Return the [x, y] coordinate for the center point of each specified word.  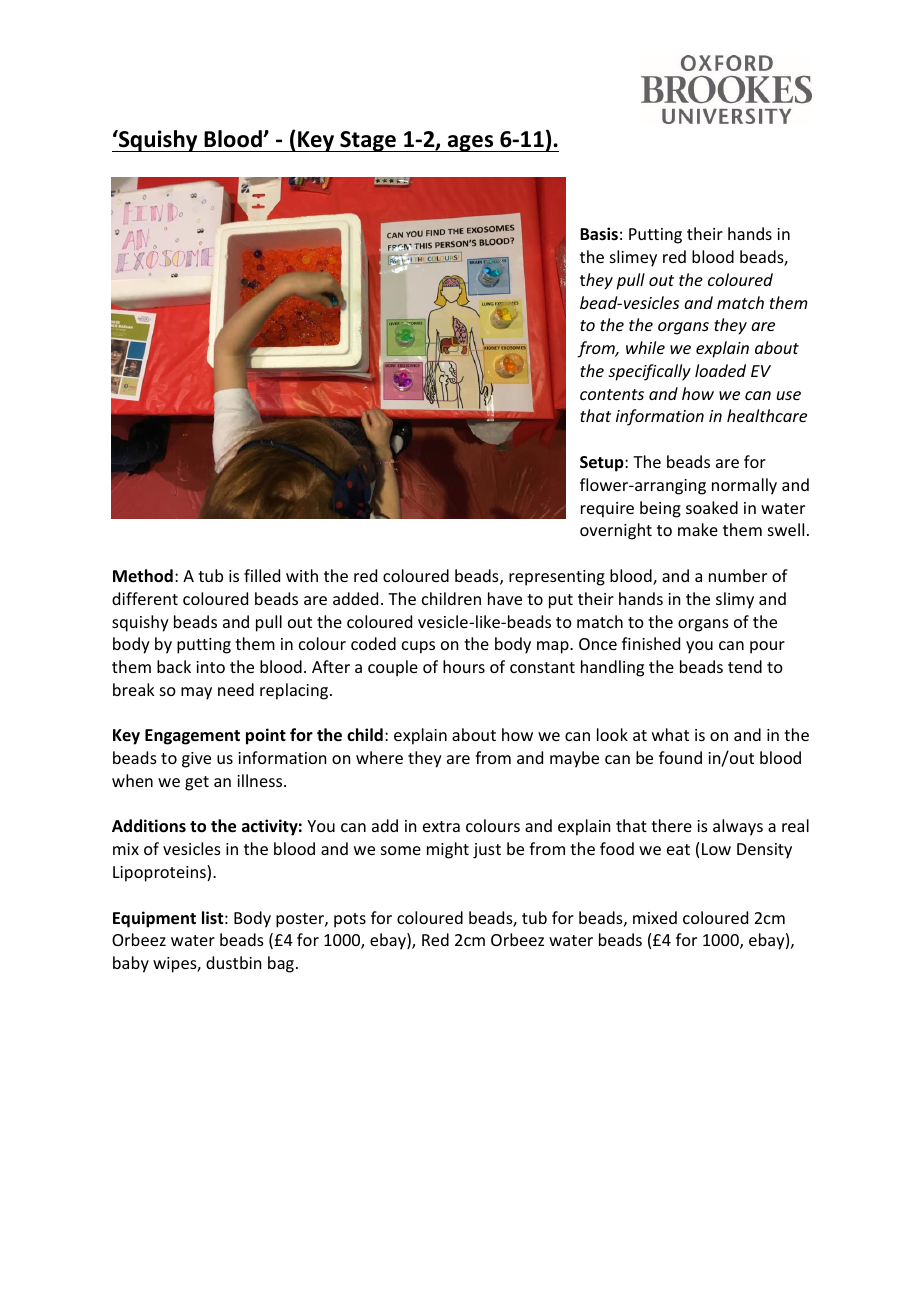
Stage [368, 141]
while [645, 347]
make [698, 529]
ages [471, 143]
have [505, 598]
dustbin [233, 962]
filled [262, 575]
